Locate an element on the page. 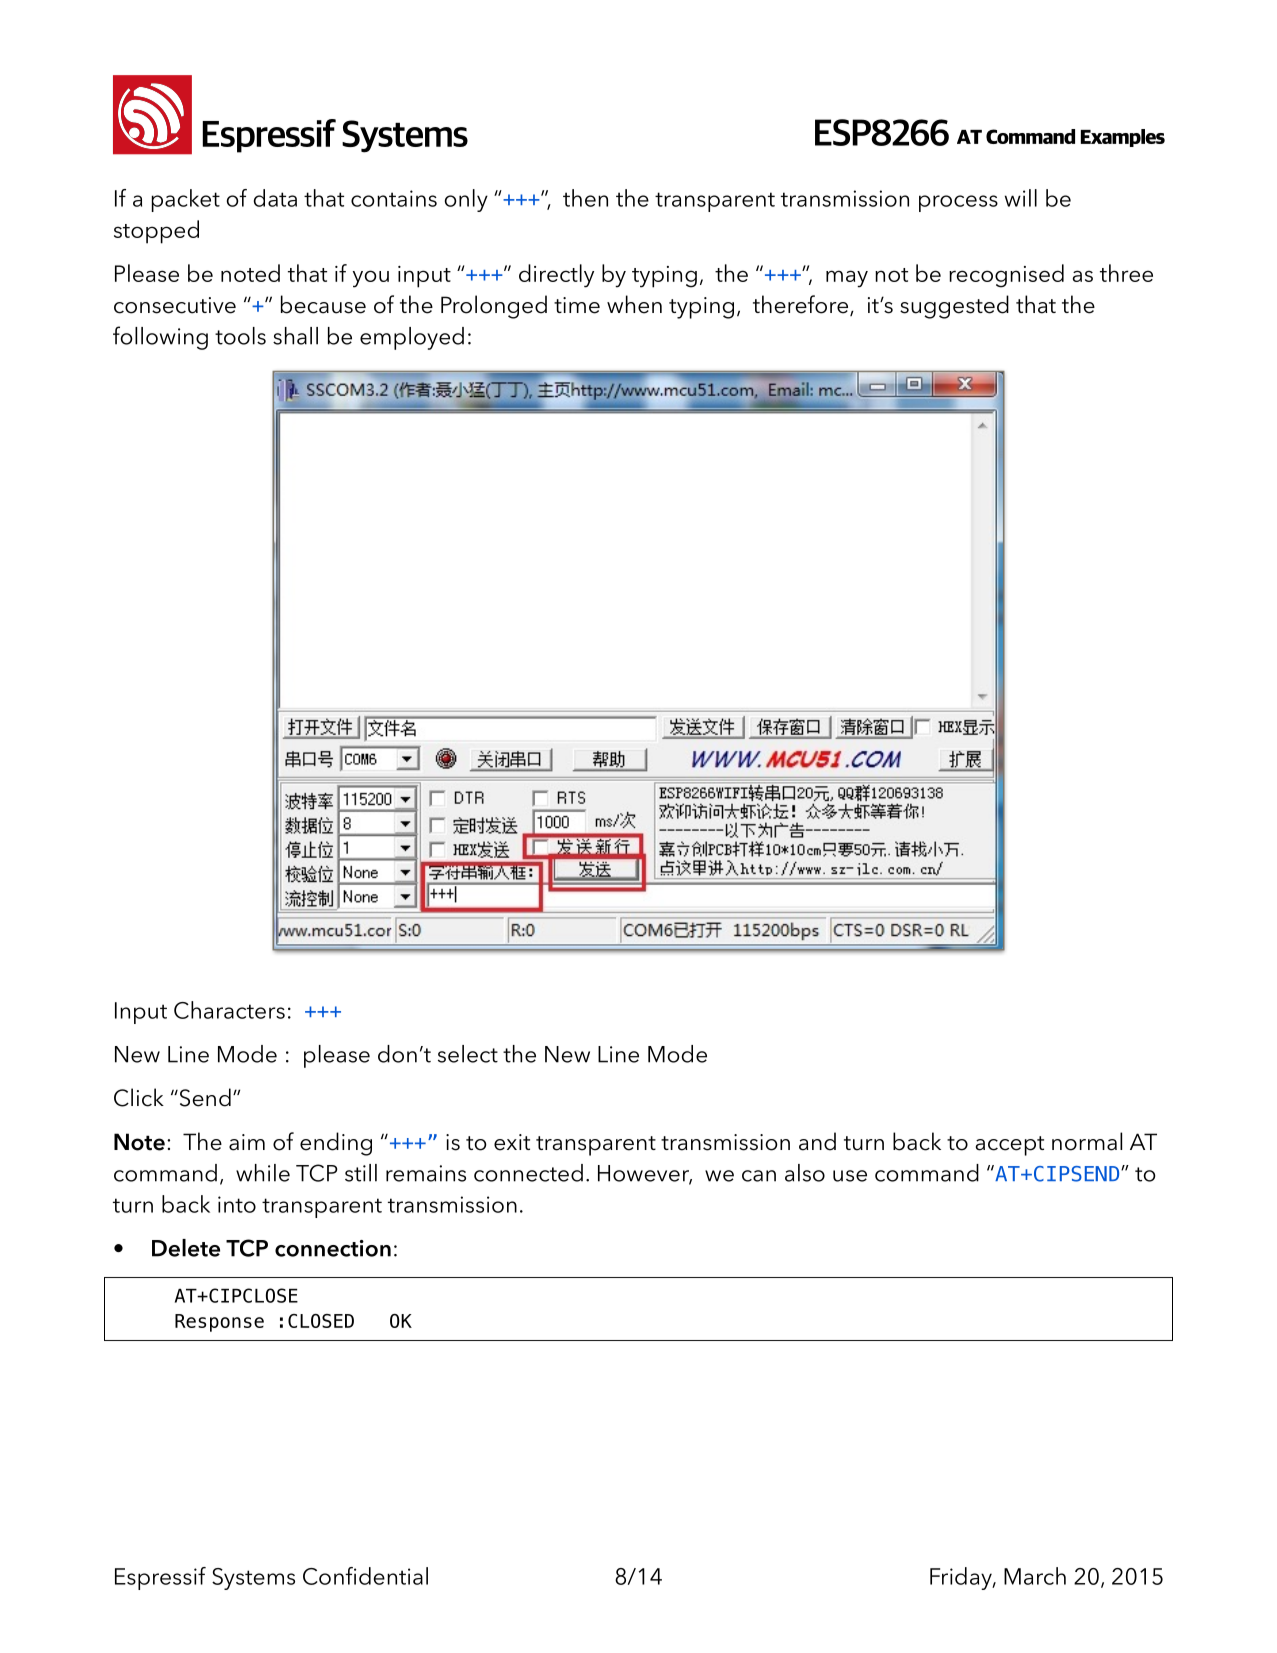 This image has height=1653, width=1277. when is located at coordinates (634, 304).
